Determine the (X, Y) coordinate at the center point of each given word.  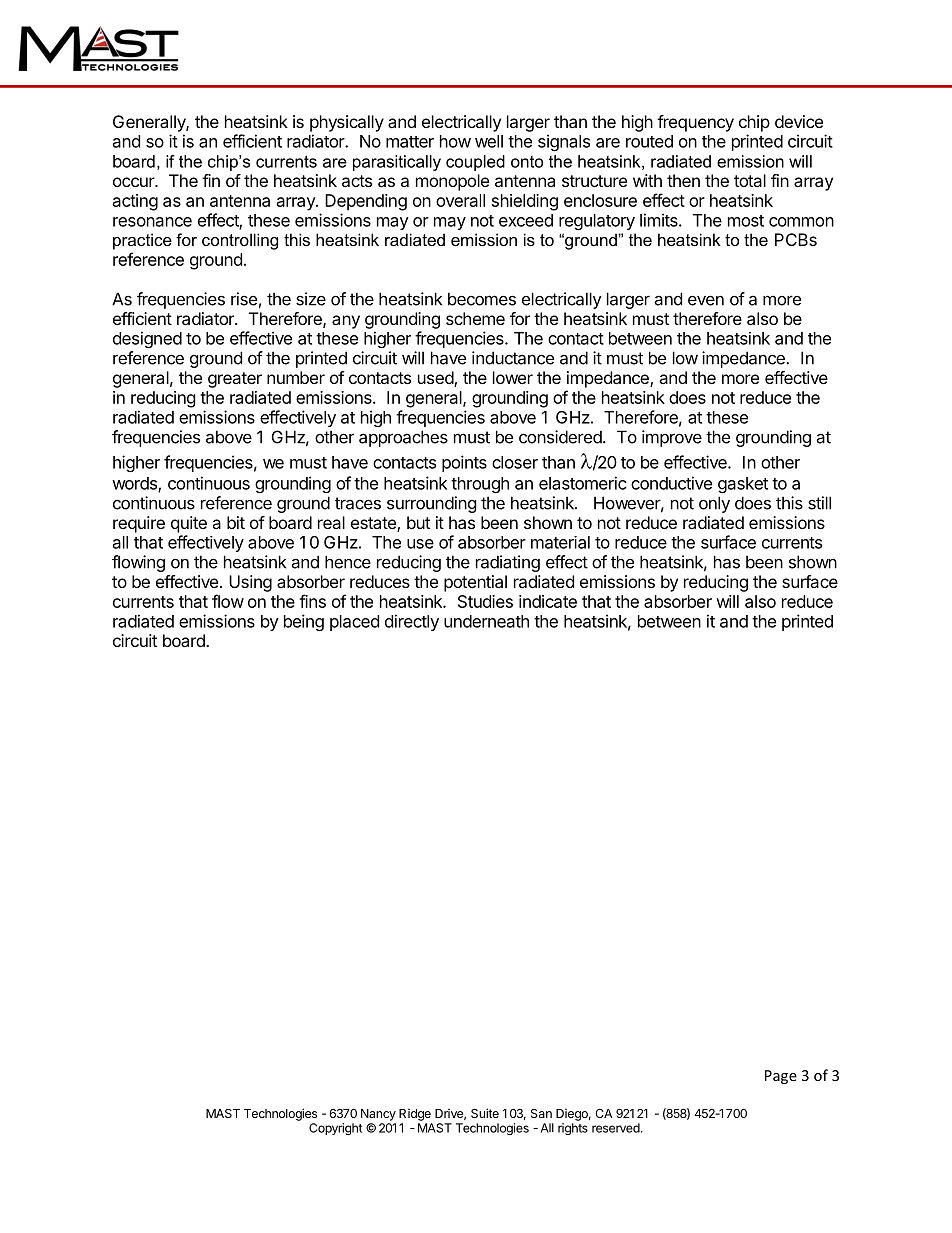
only (714, 504)
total (750, 180)
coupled (475, 163)
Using (250, 583)
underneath (486, 621)
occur (134, 182)
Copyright (335, 1129)
